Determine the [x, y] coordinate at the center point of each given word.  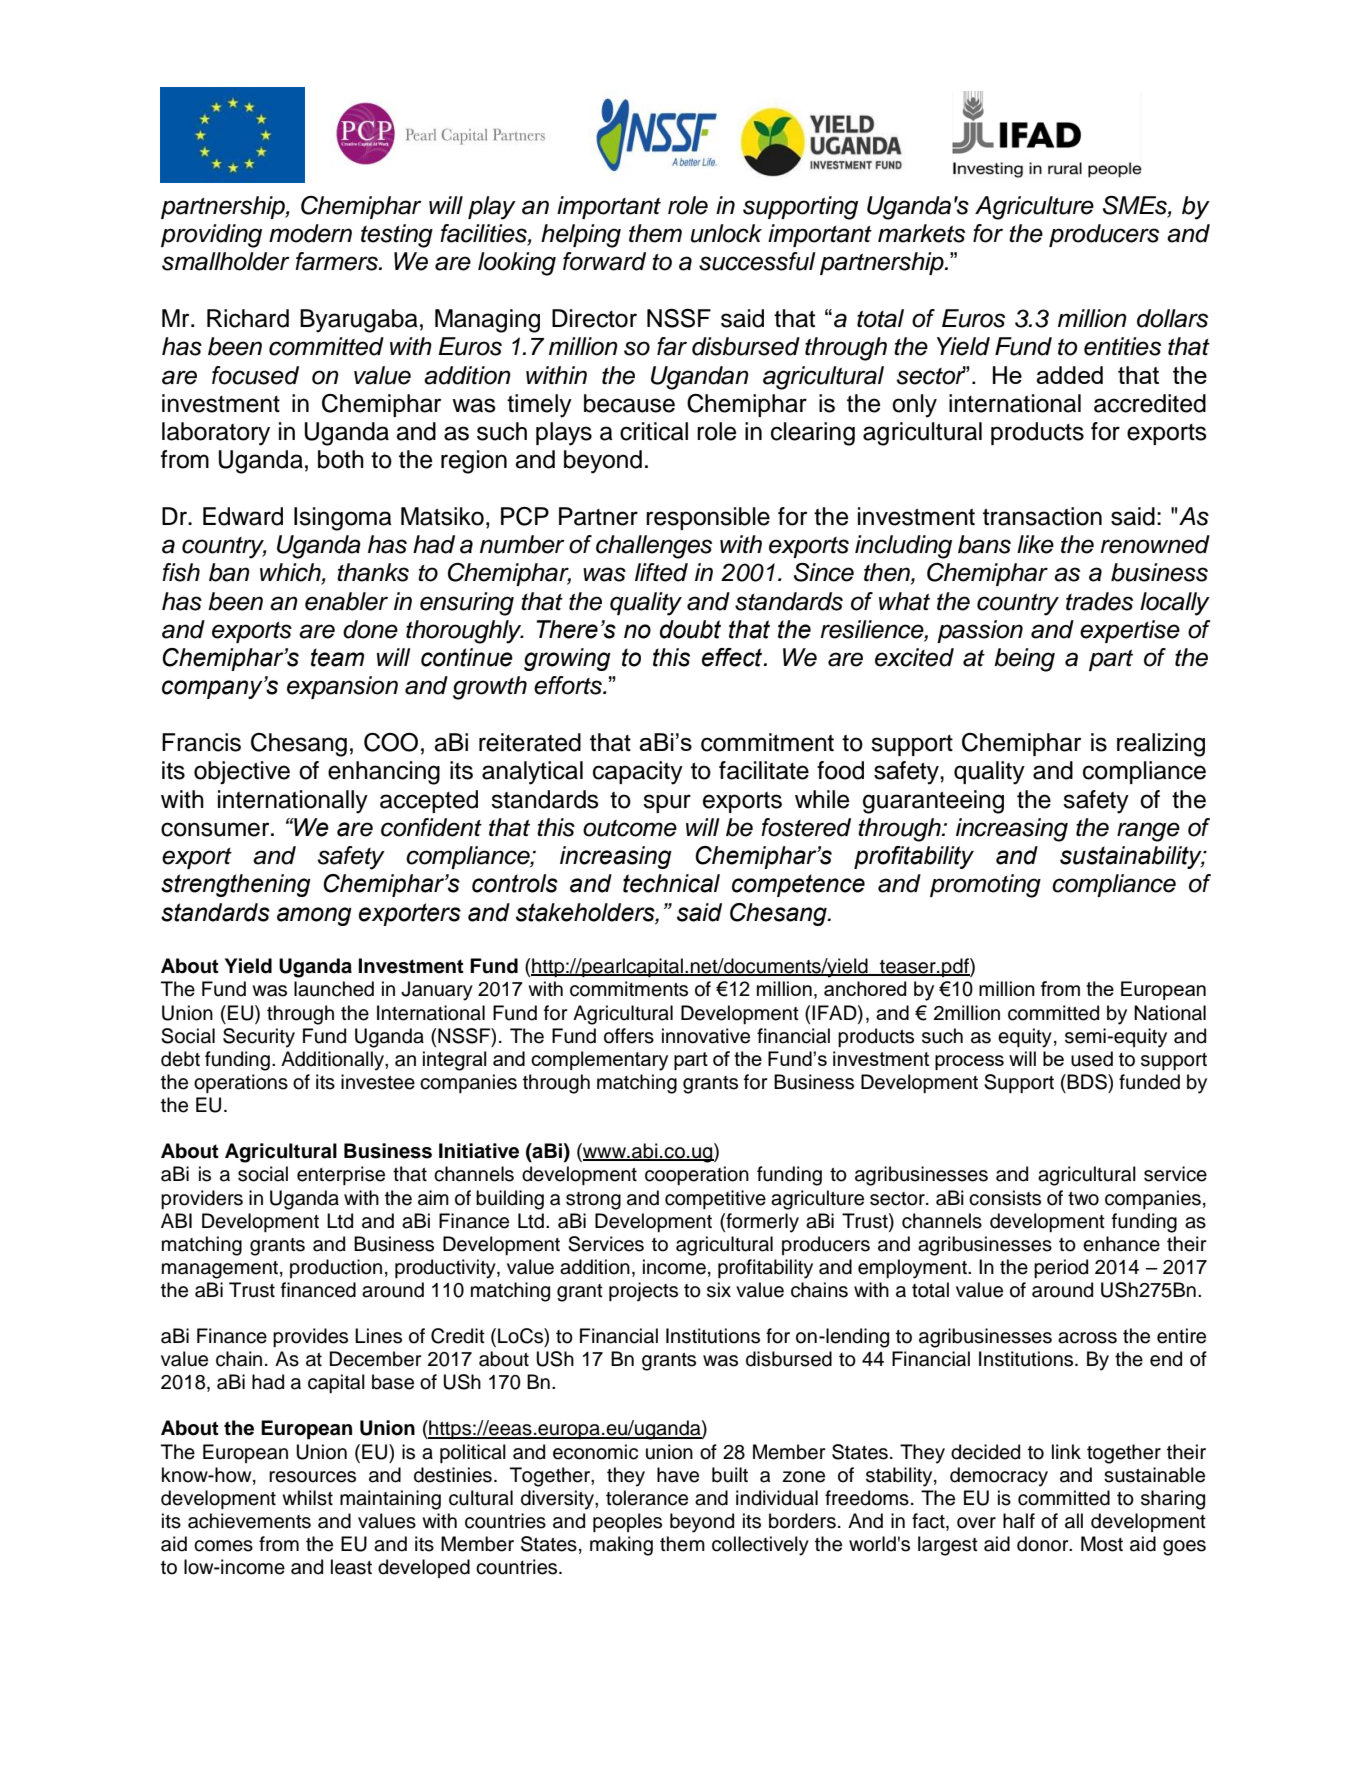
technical [671, 883]
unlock [726, 233]
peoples [627, 1522]
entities [1122, 346]
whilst [307, 1498]
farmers [337, 261]
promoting [985, 886]
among [314, 916]
